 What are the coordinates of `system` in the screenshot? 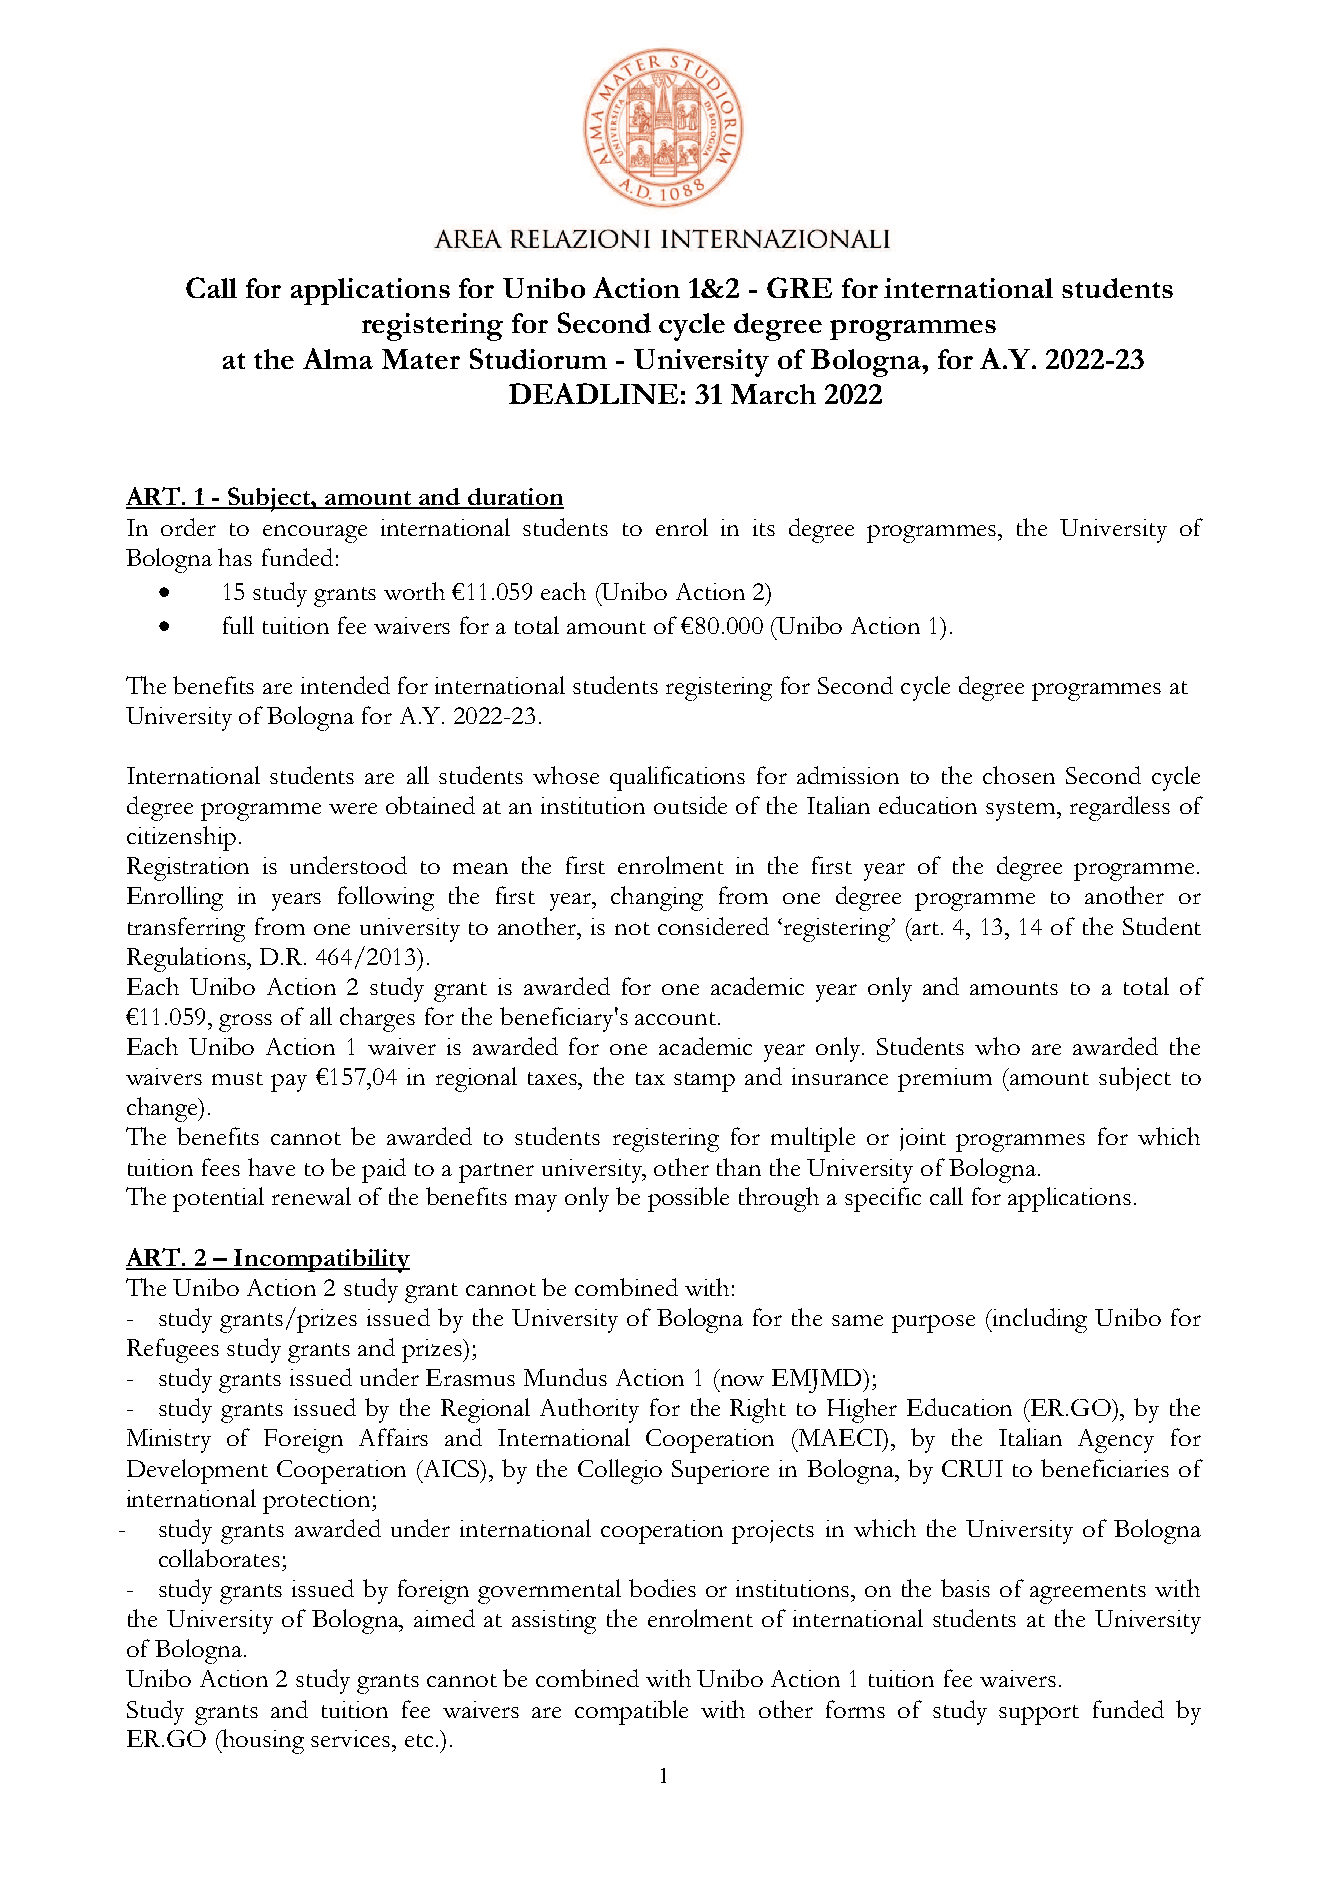 It's located at (1022, 811).
